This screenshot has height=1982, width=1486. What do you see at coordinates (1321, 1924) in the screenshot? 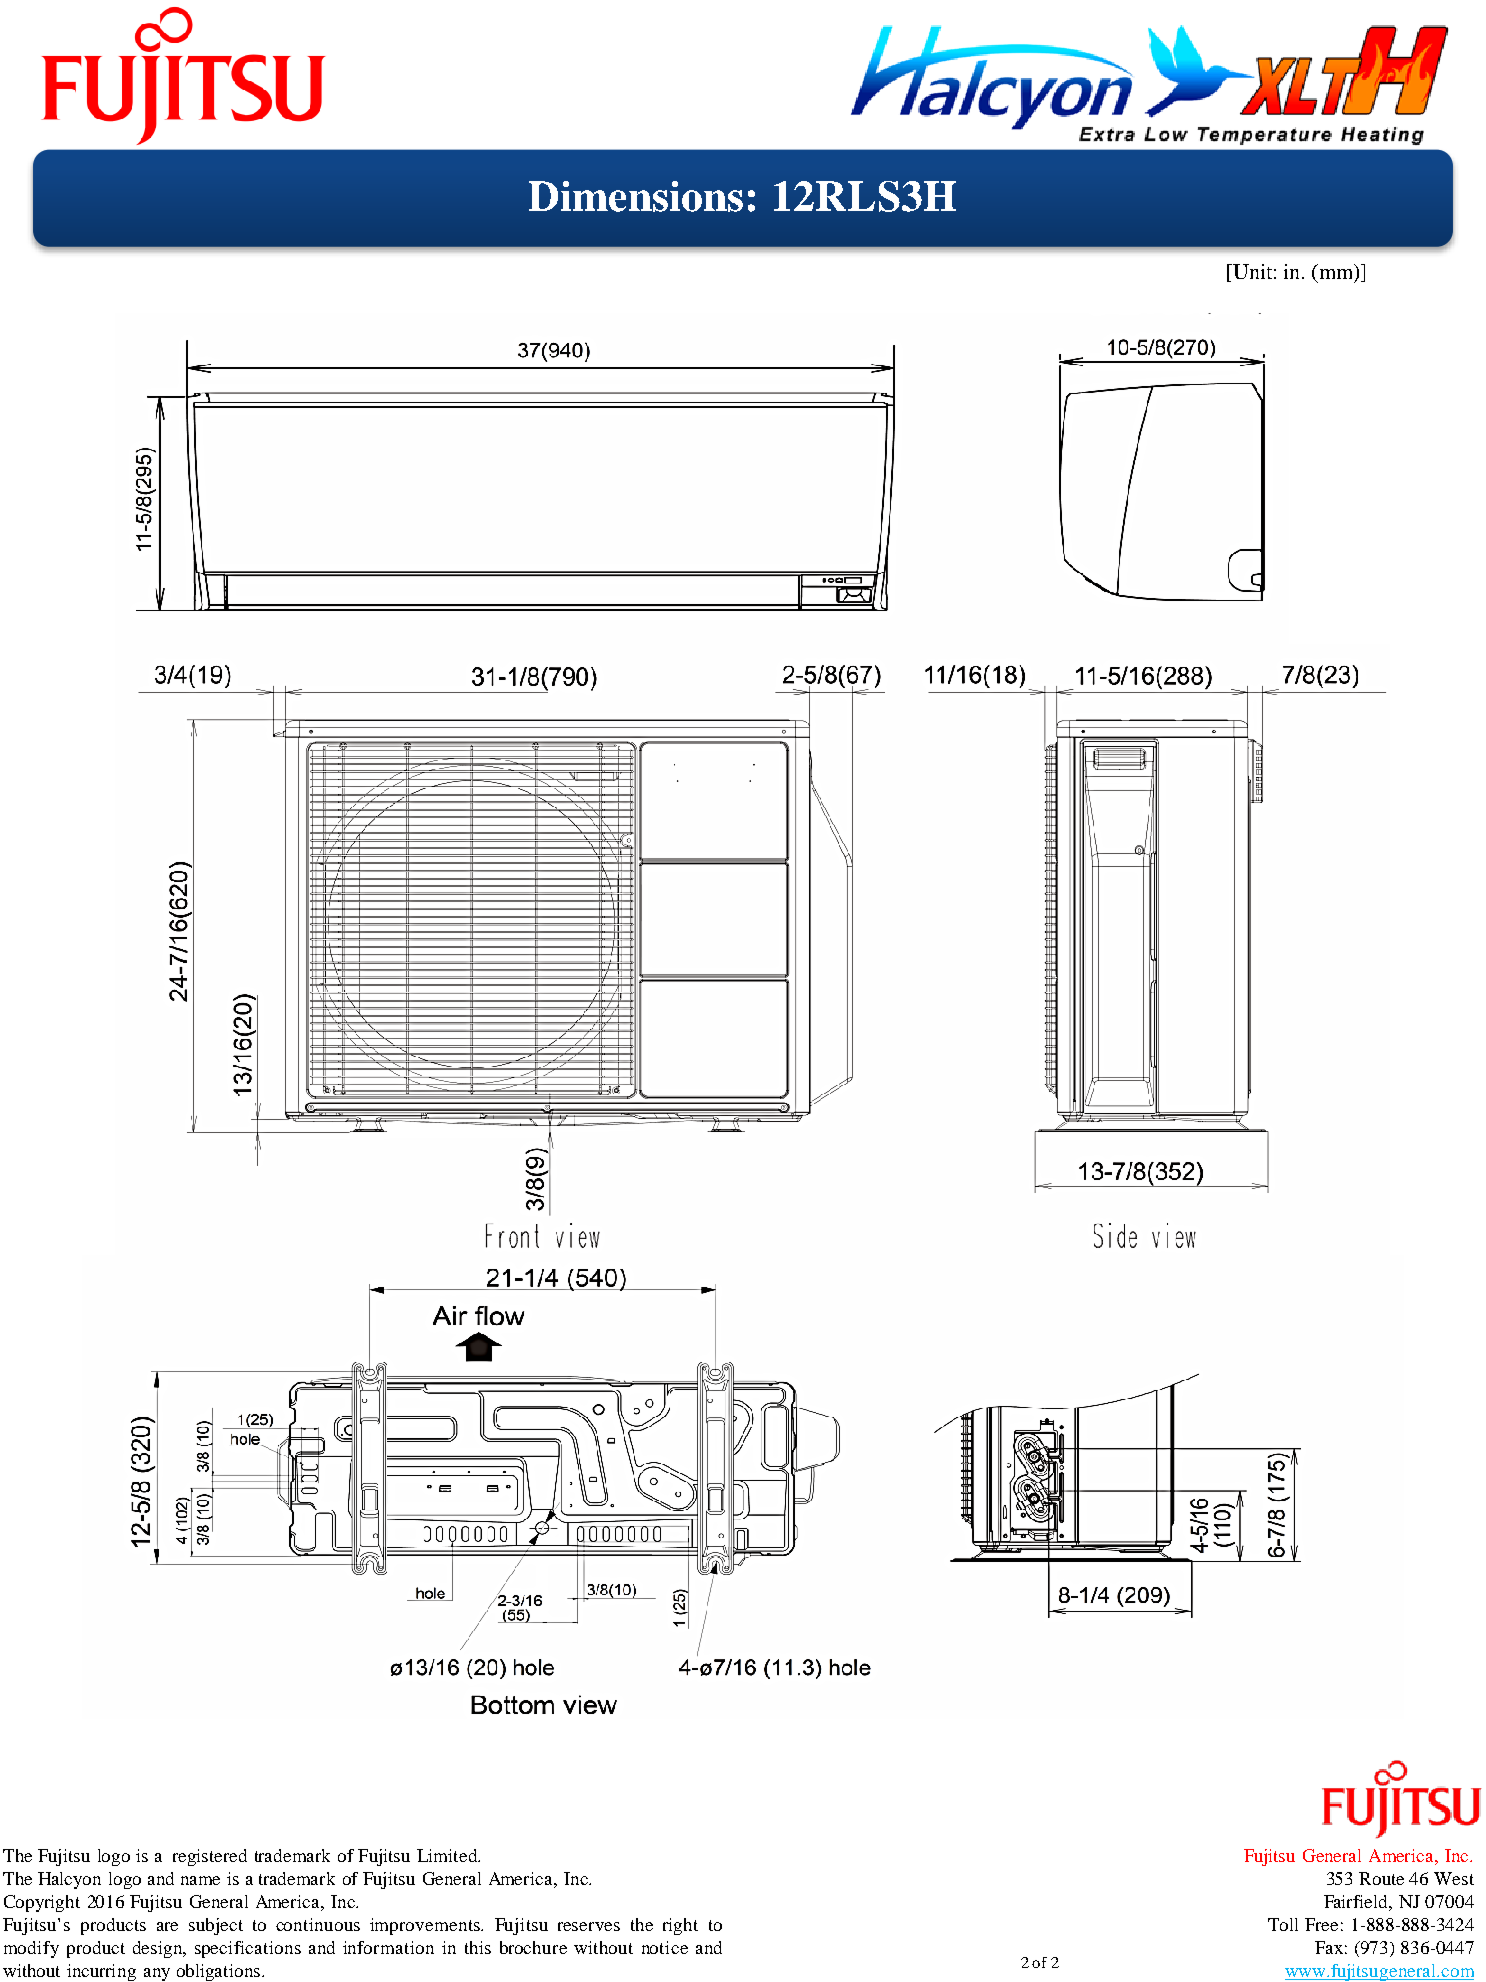
I see `Free` at bounding box center [1321, 1924].
